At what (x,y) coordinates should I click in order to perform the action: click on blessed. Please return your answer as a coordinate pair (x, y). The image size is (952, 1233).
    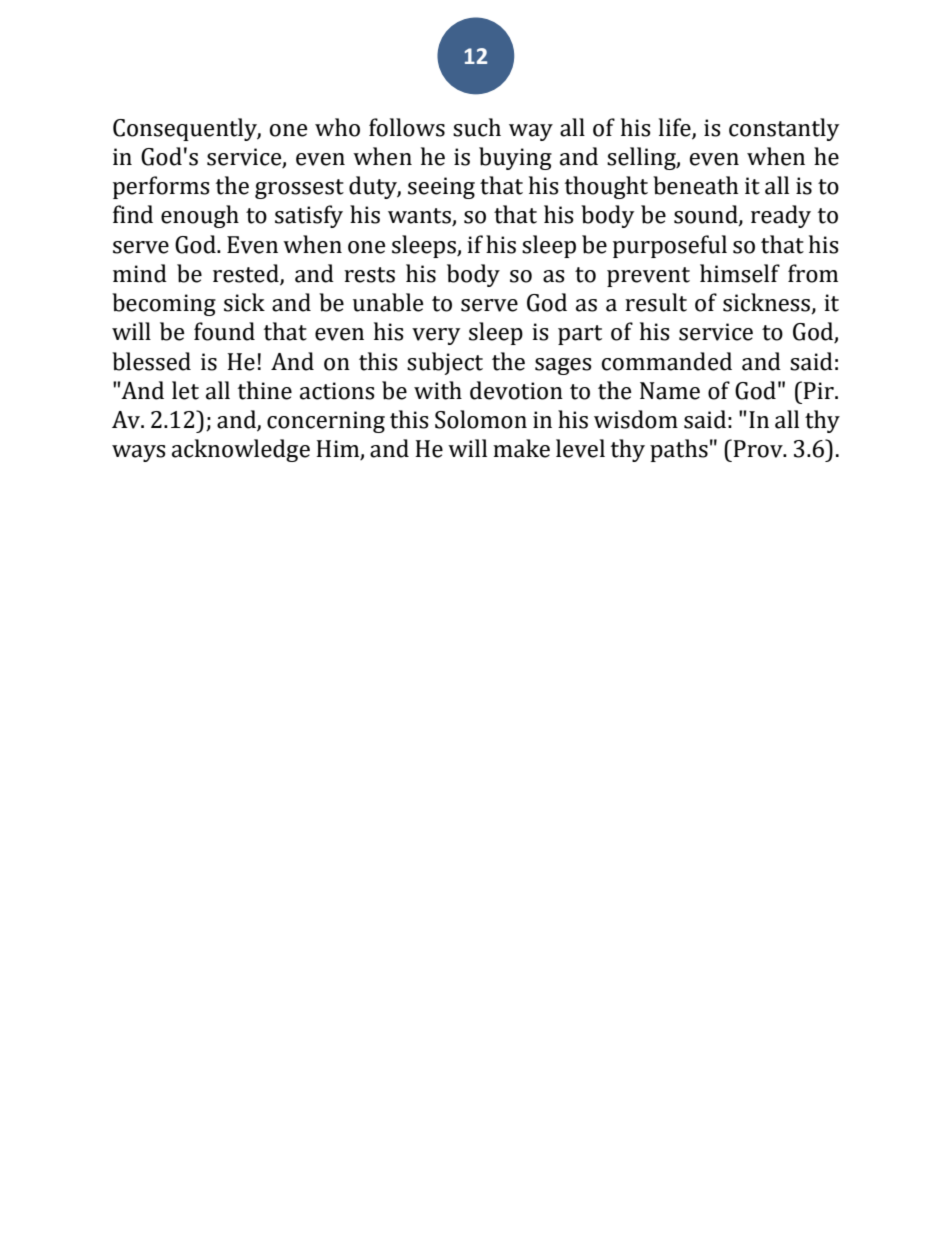
    Looking at the image, I should click on (151, 361).
